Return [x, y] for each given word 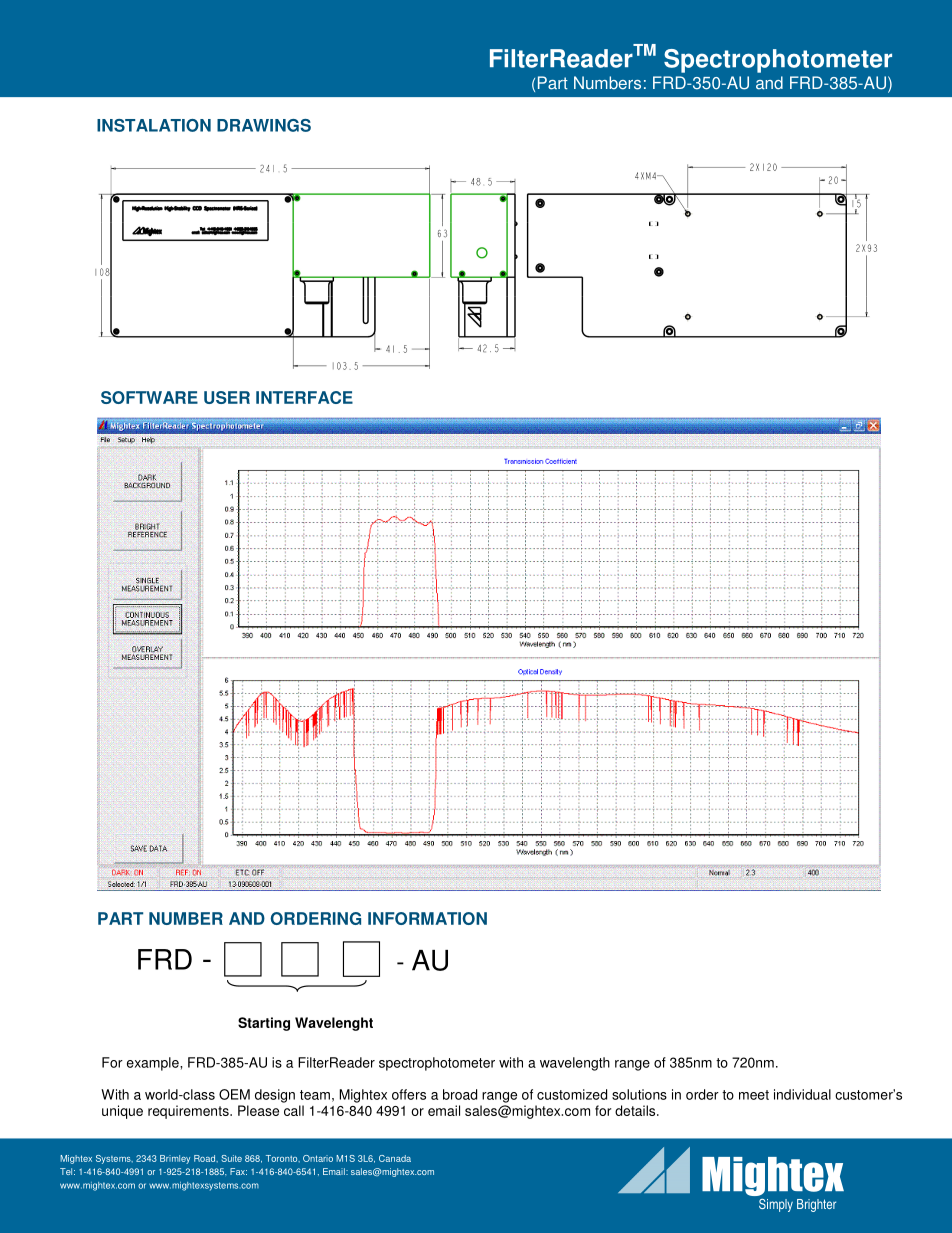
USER [227, 397]
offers [409, 1094]
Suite [231, 1158]
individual [802, 1094]
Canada [395, 1158]
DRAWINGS [264, 125]
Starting [264, 1024]
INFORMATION [427, 918]
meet [754, 1095]
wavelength [575, 1064]
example [154, 1064]
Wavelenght [334, 1024]
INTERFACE [304, 397]
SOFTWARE [149, 397]
